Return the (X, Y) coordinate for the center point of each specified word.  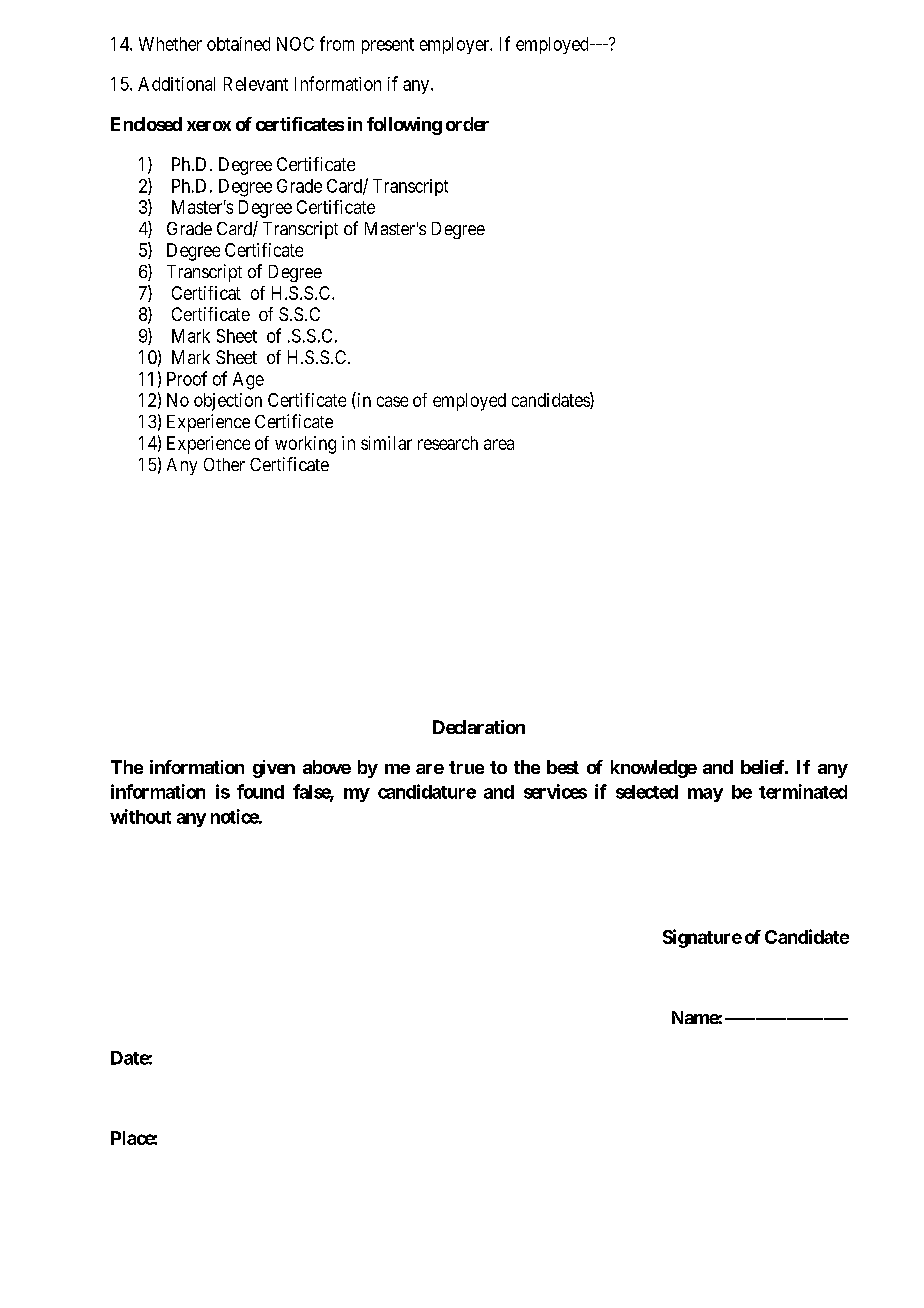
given (274, 769)
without (140, 816)
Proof (187, 378)
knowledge (654, 769)
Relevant (256, 84)
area (499, 444)
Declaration (479, 727)
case (392, 401)
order (467, 124)
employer (456, 45)
